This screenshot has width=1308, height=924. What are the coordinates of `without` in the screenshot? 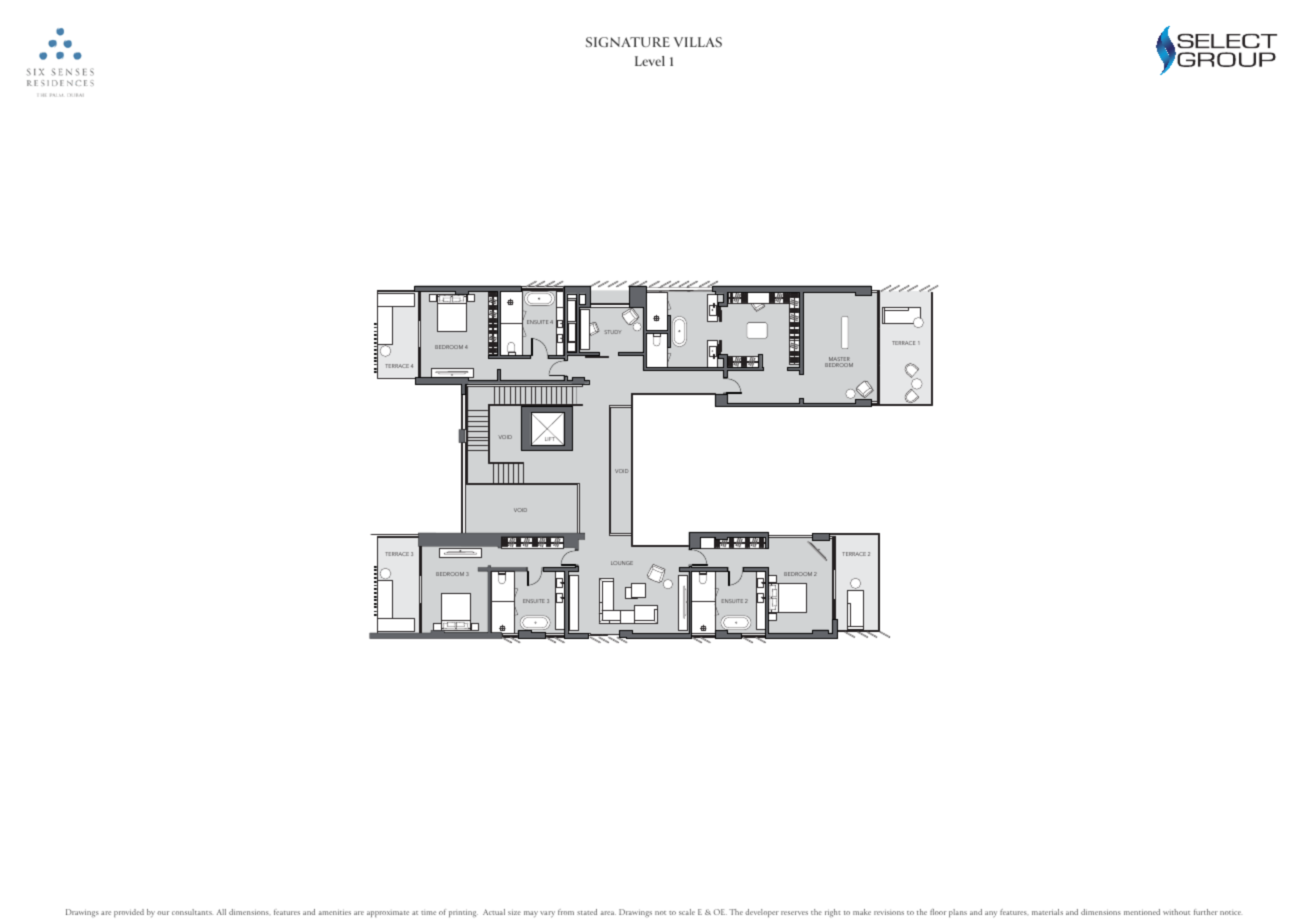 It's located at (1176, 912).
